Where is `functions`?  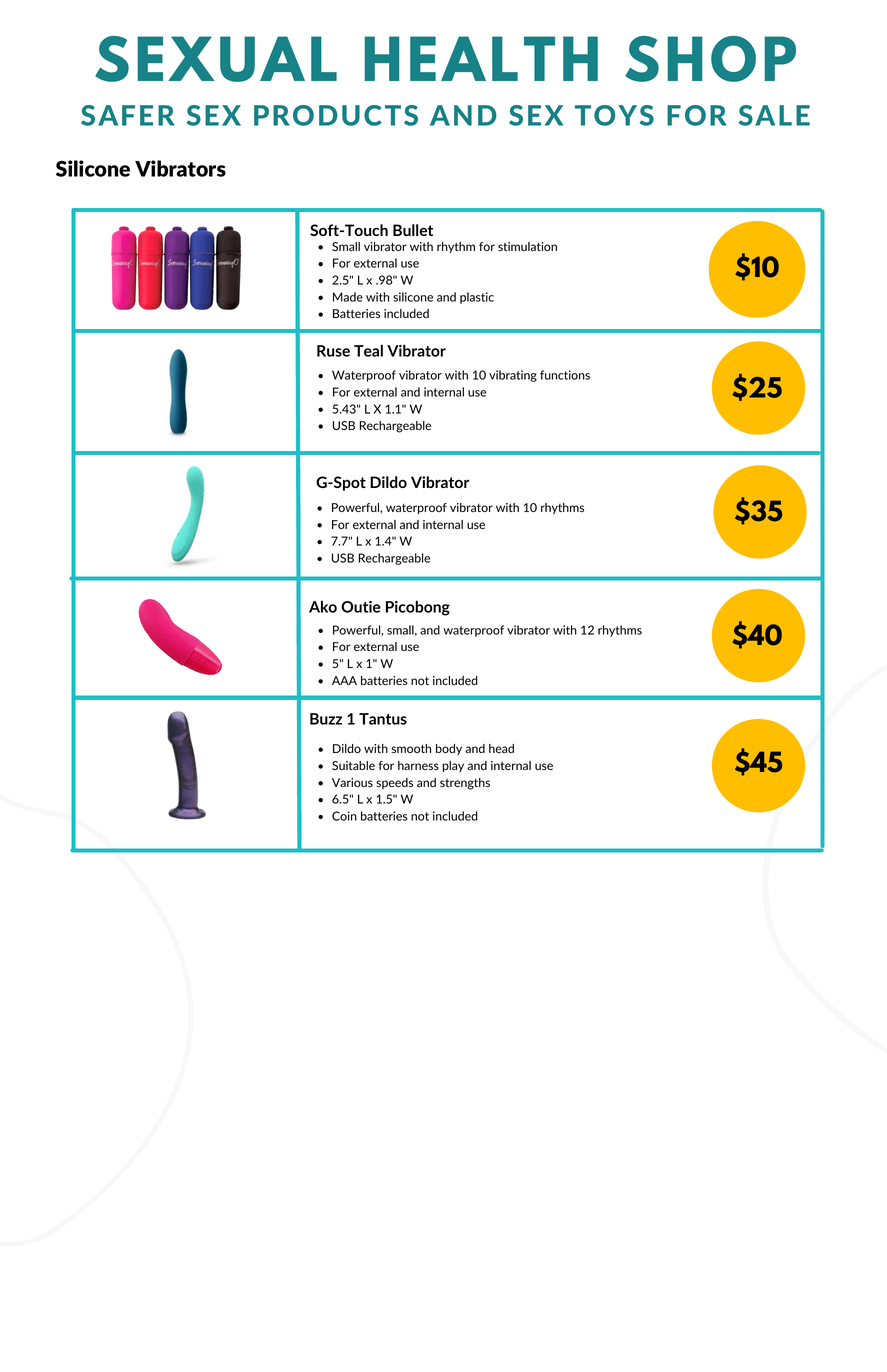
functions is located at coordinates (565, 375).
